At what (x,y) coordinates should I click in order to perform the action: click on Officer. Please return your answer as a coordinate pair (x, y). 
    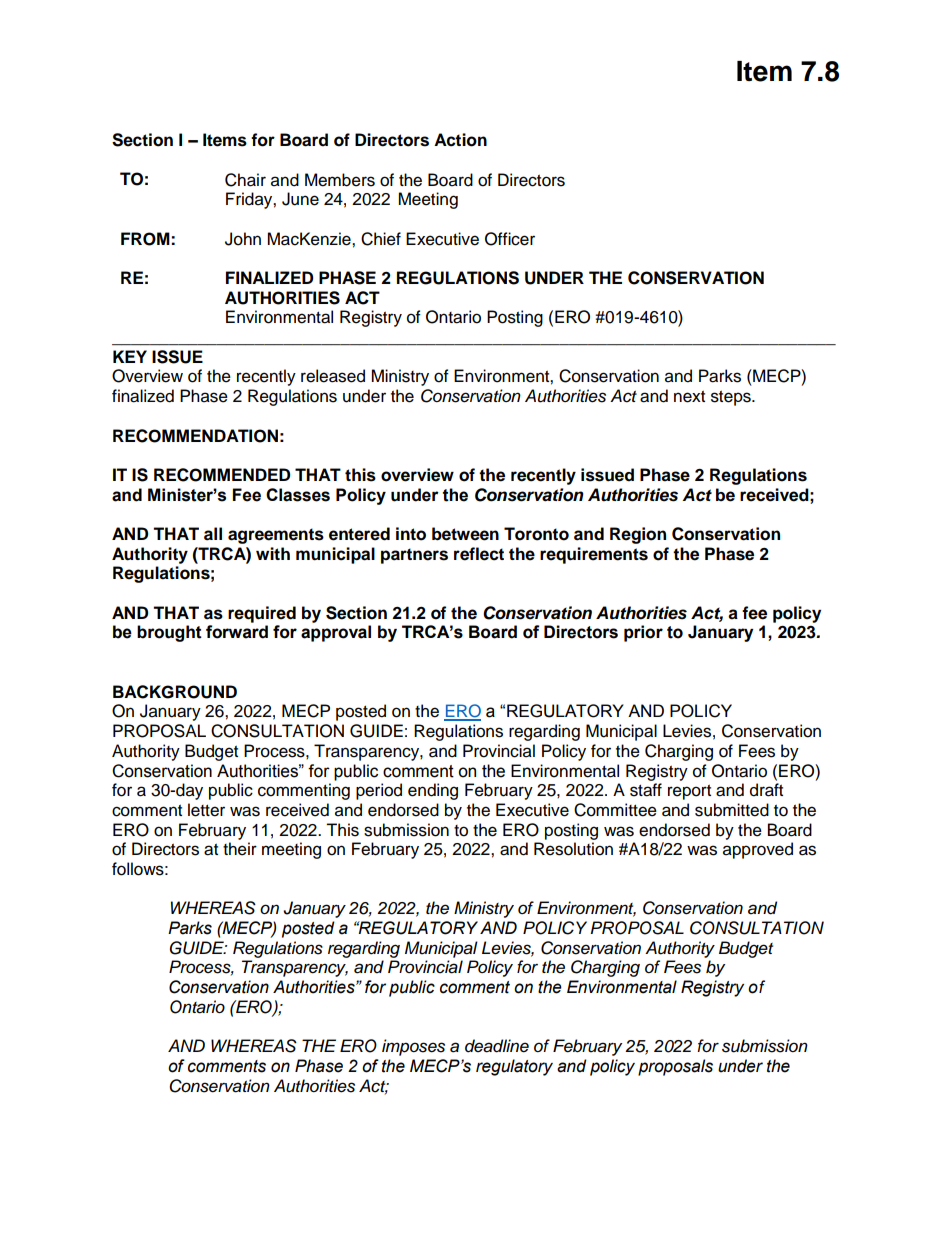
    Looking at the image, I should click on (510, 239).
